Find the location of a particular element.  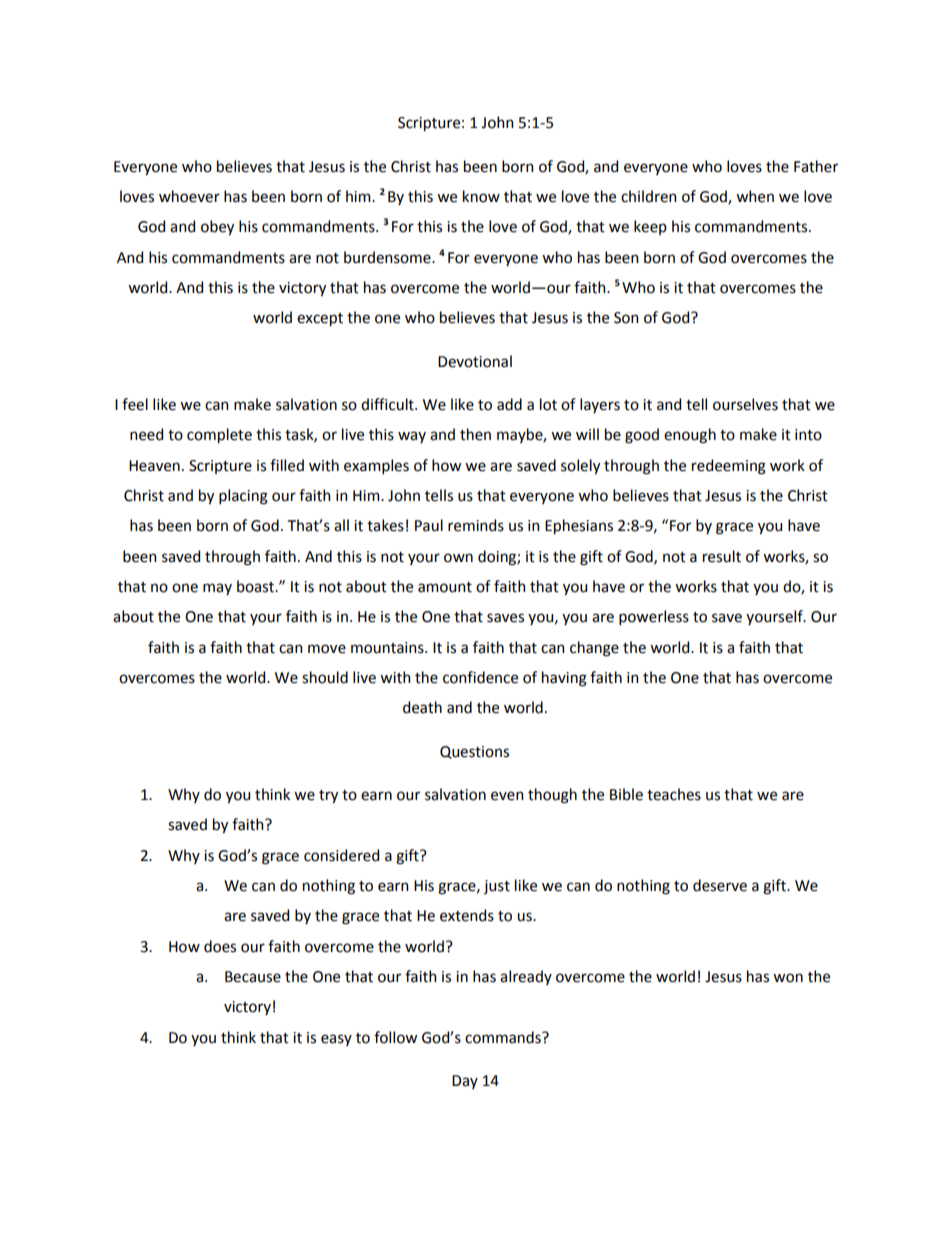

powerless is located at coordinates (654, 617).
